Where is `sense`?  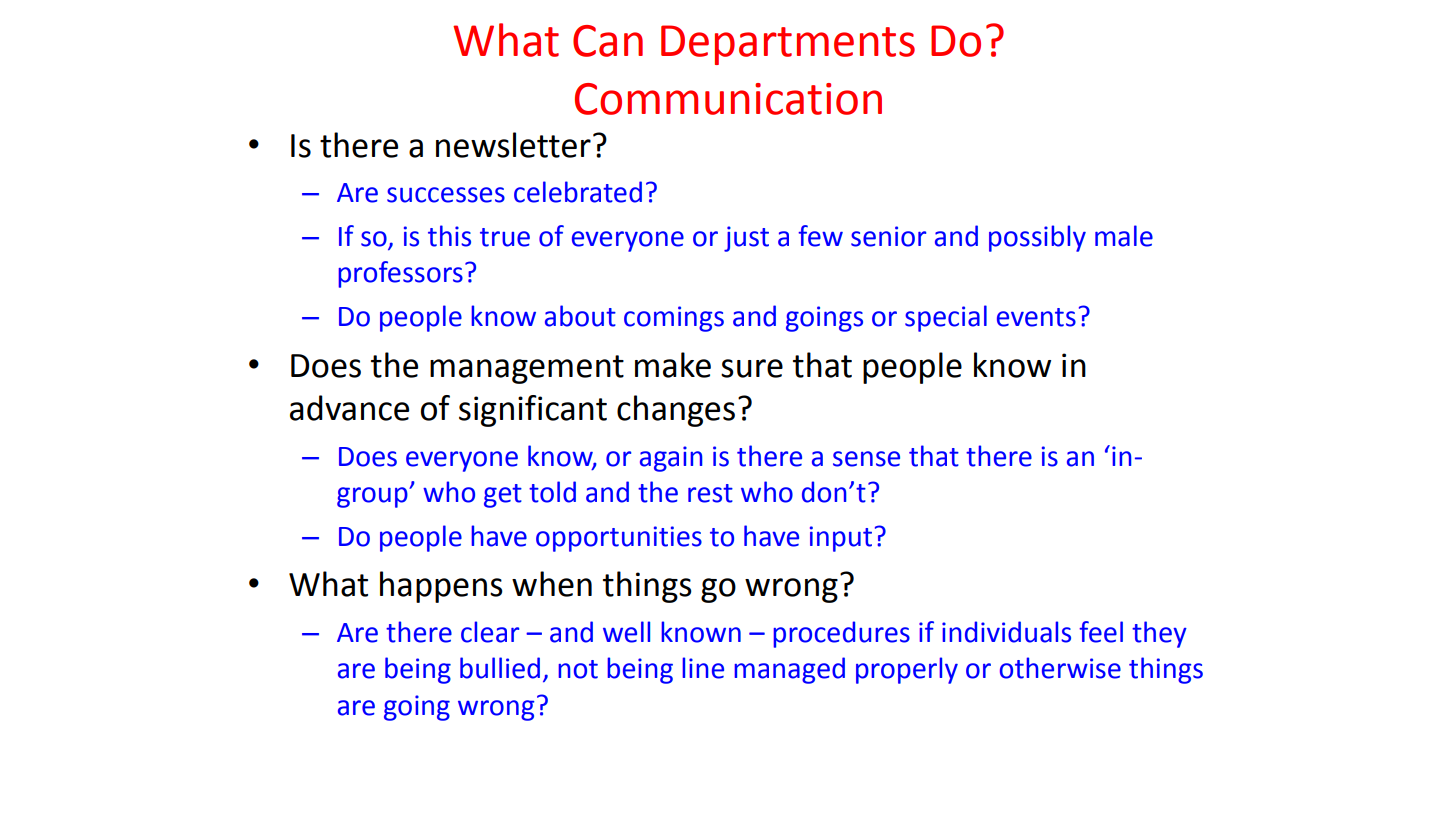
sense is located at coordinates (866, 459).
